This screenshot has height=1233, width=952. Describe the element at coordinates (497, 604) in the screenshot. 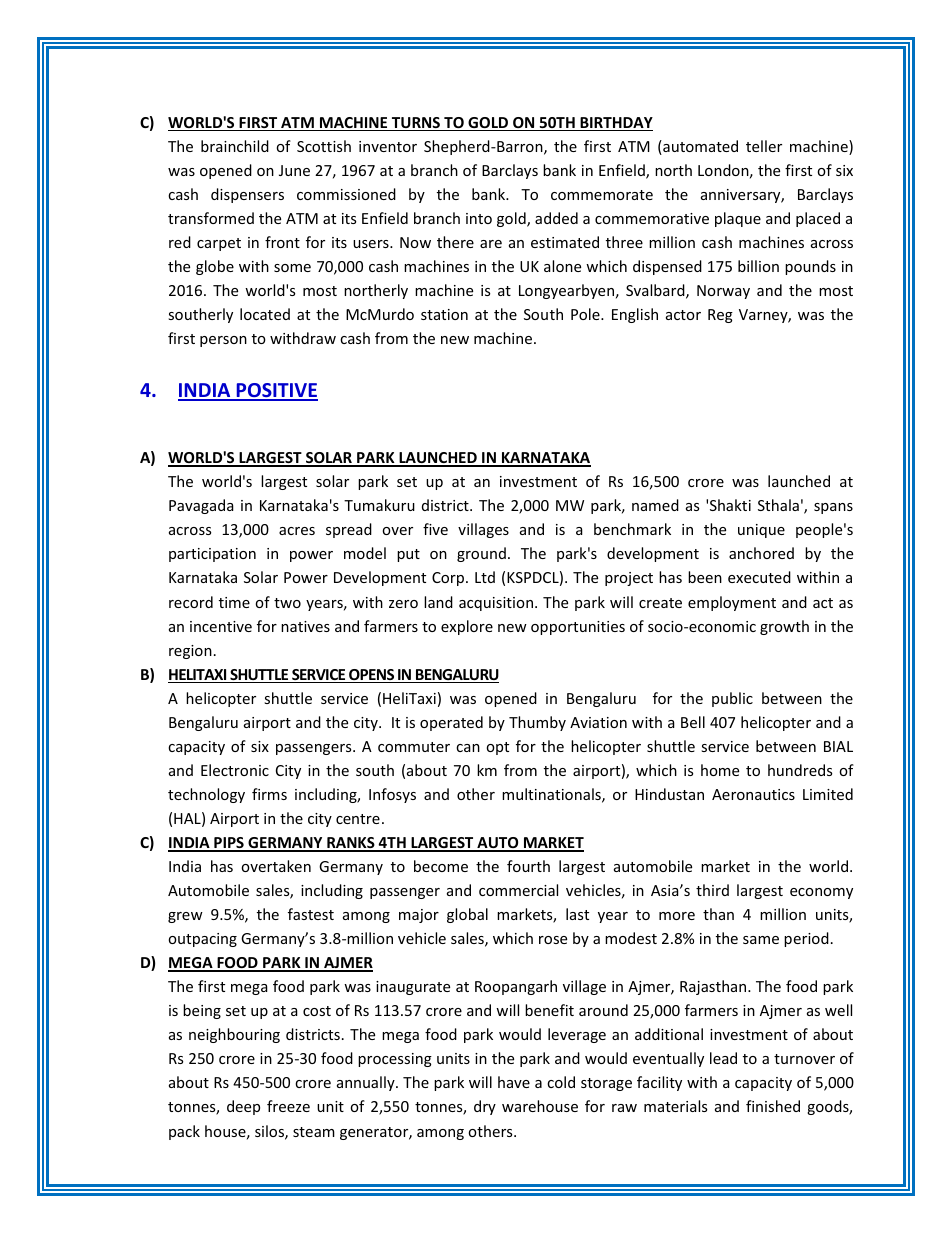

I see `acquisition` at that location.
